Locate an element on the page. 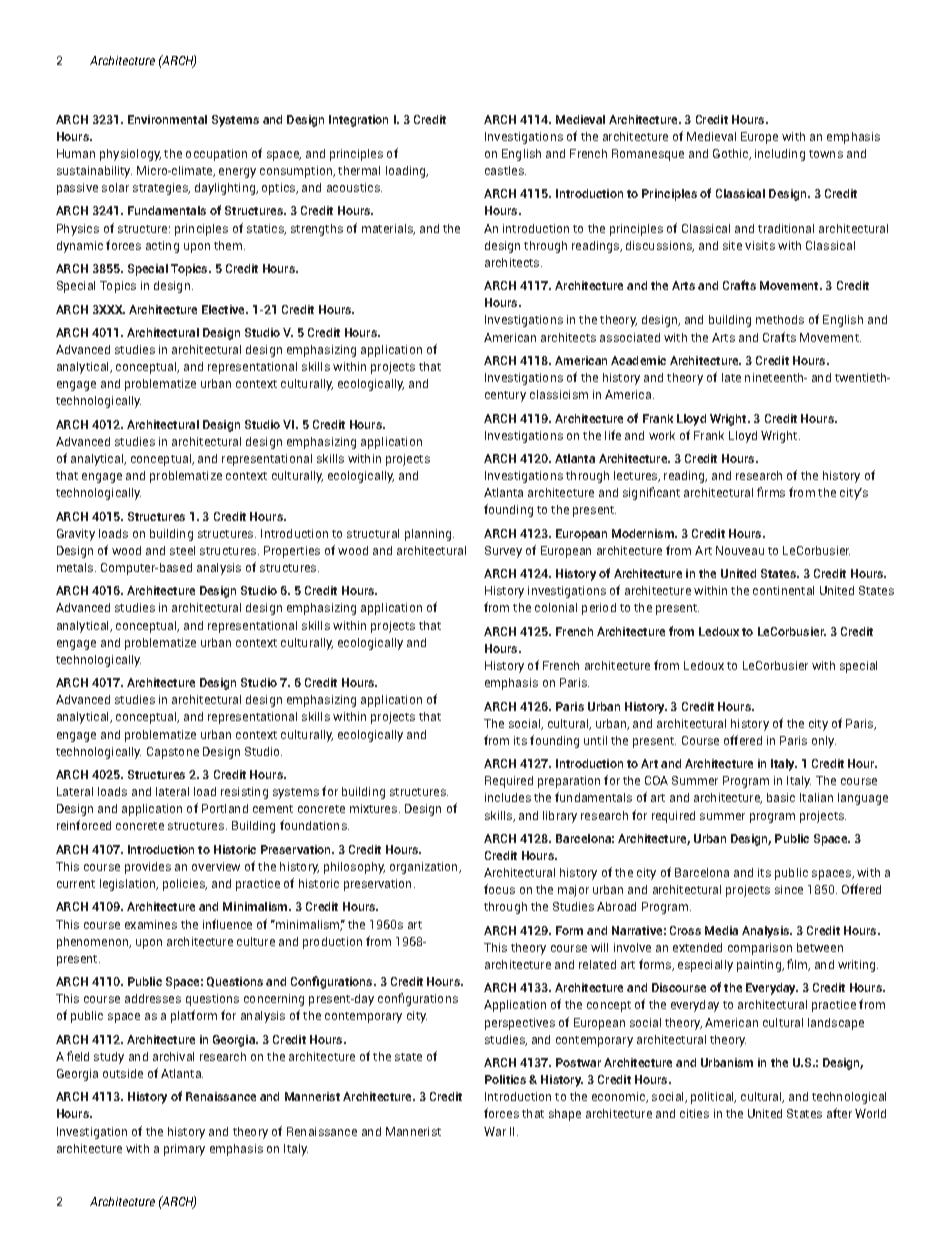 This image has width=952, height=1233. continental is located at coordinates (783, 590).
